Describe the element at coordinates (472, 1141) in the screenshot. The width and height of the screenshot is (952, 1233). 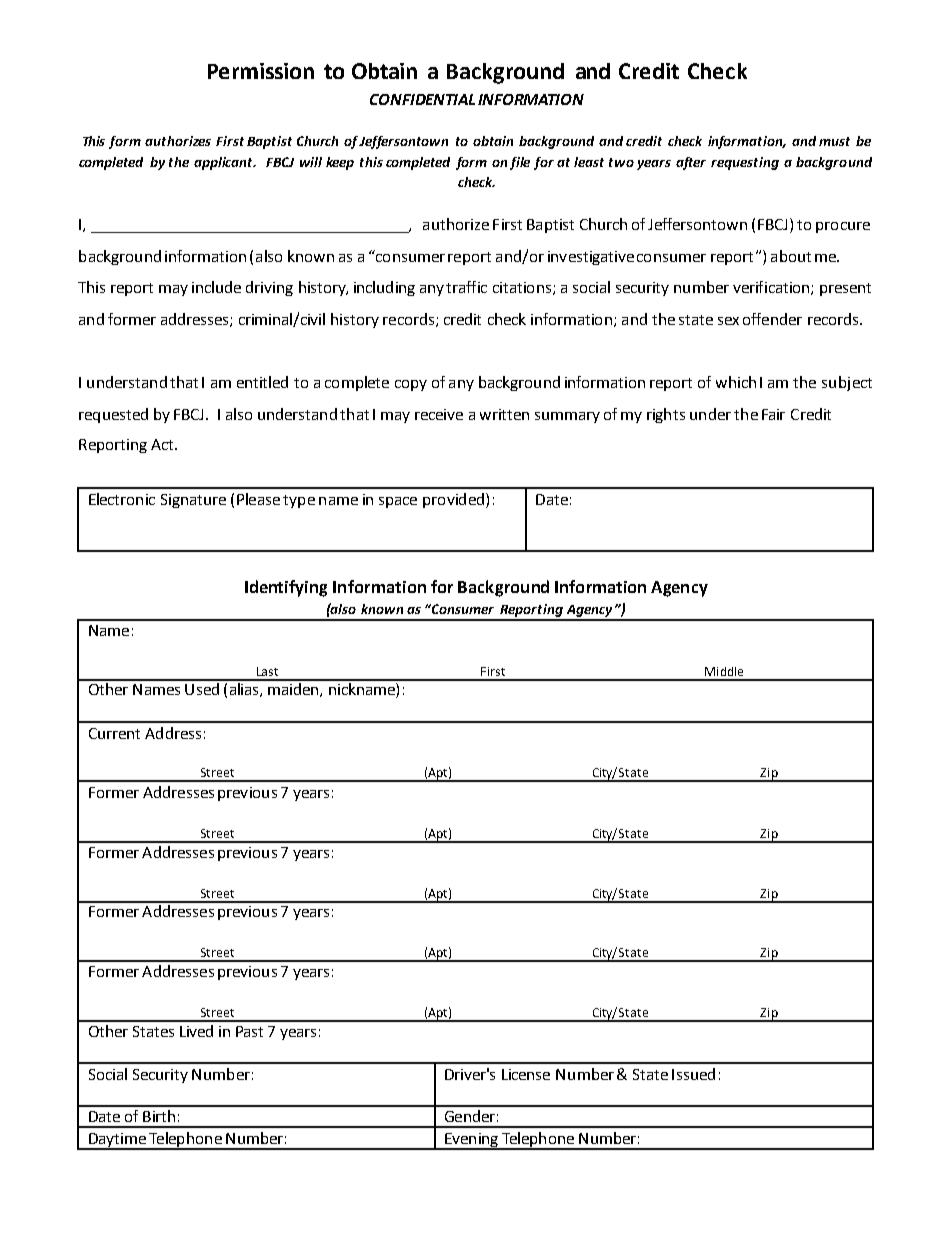
I see `Evening` at that location.
